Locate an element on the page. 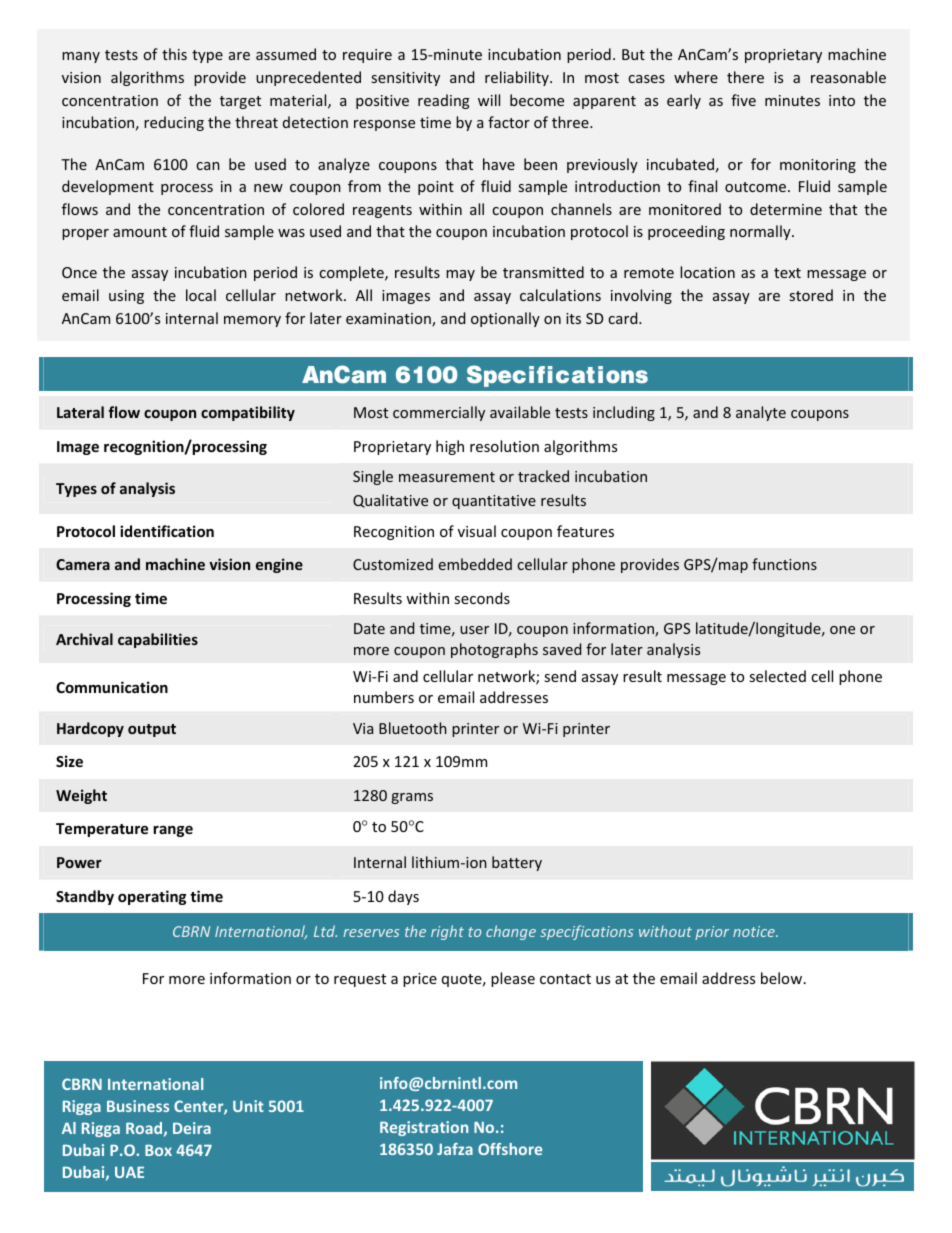  user is located at coordinates (474, 630).
